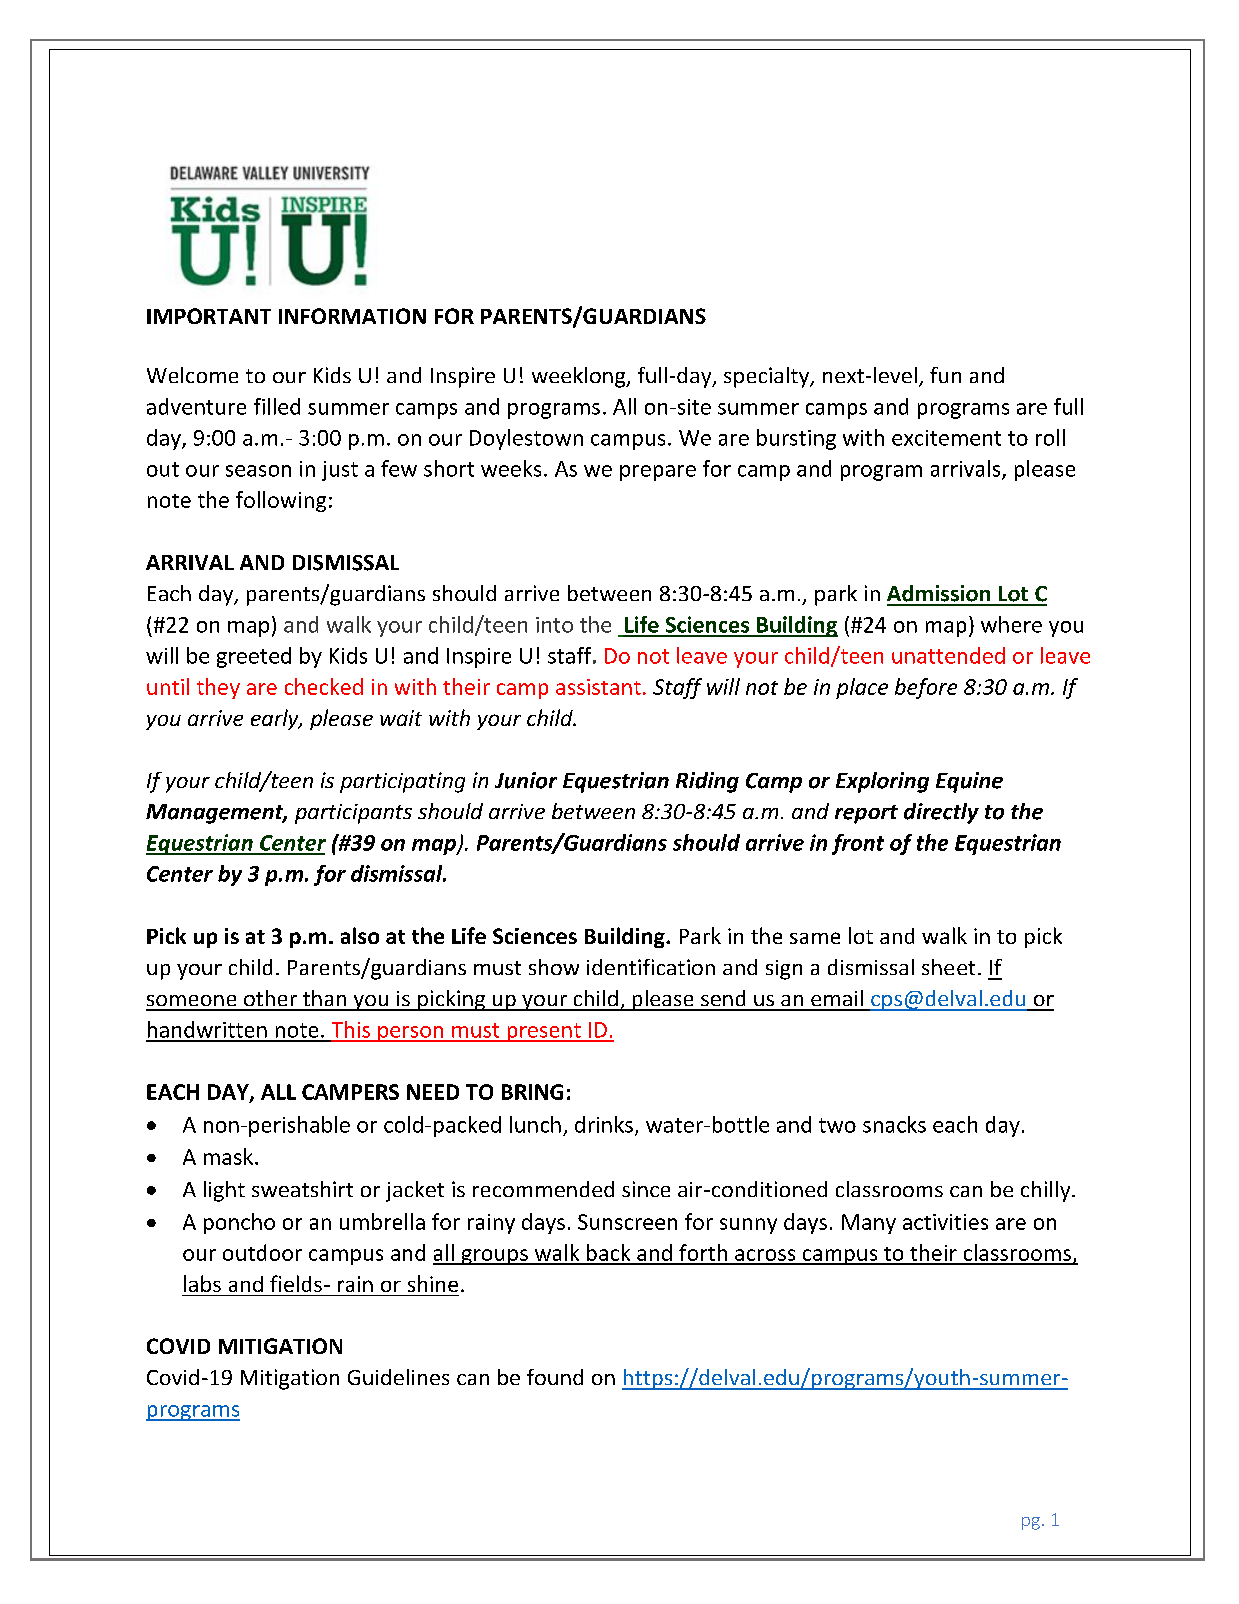 Image resolution: width=1239 pixels, height=1604 pixels. Describe the element at coordinates (353, 814) in the screenshot. I see `participants` at that location.
